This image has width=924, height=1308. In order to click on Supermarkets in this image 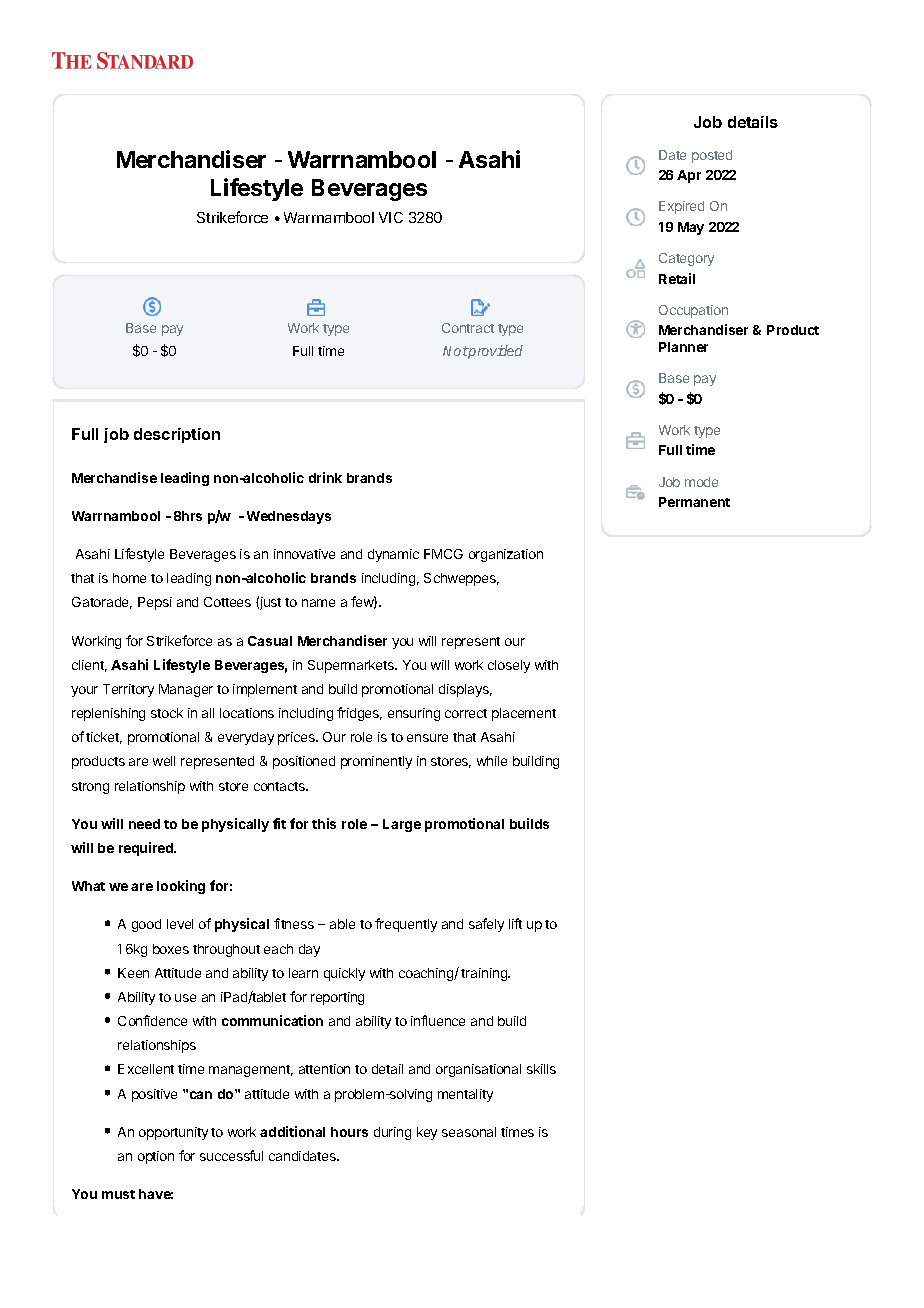, I will do `click(352, 666)`.
